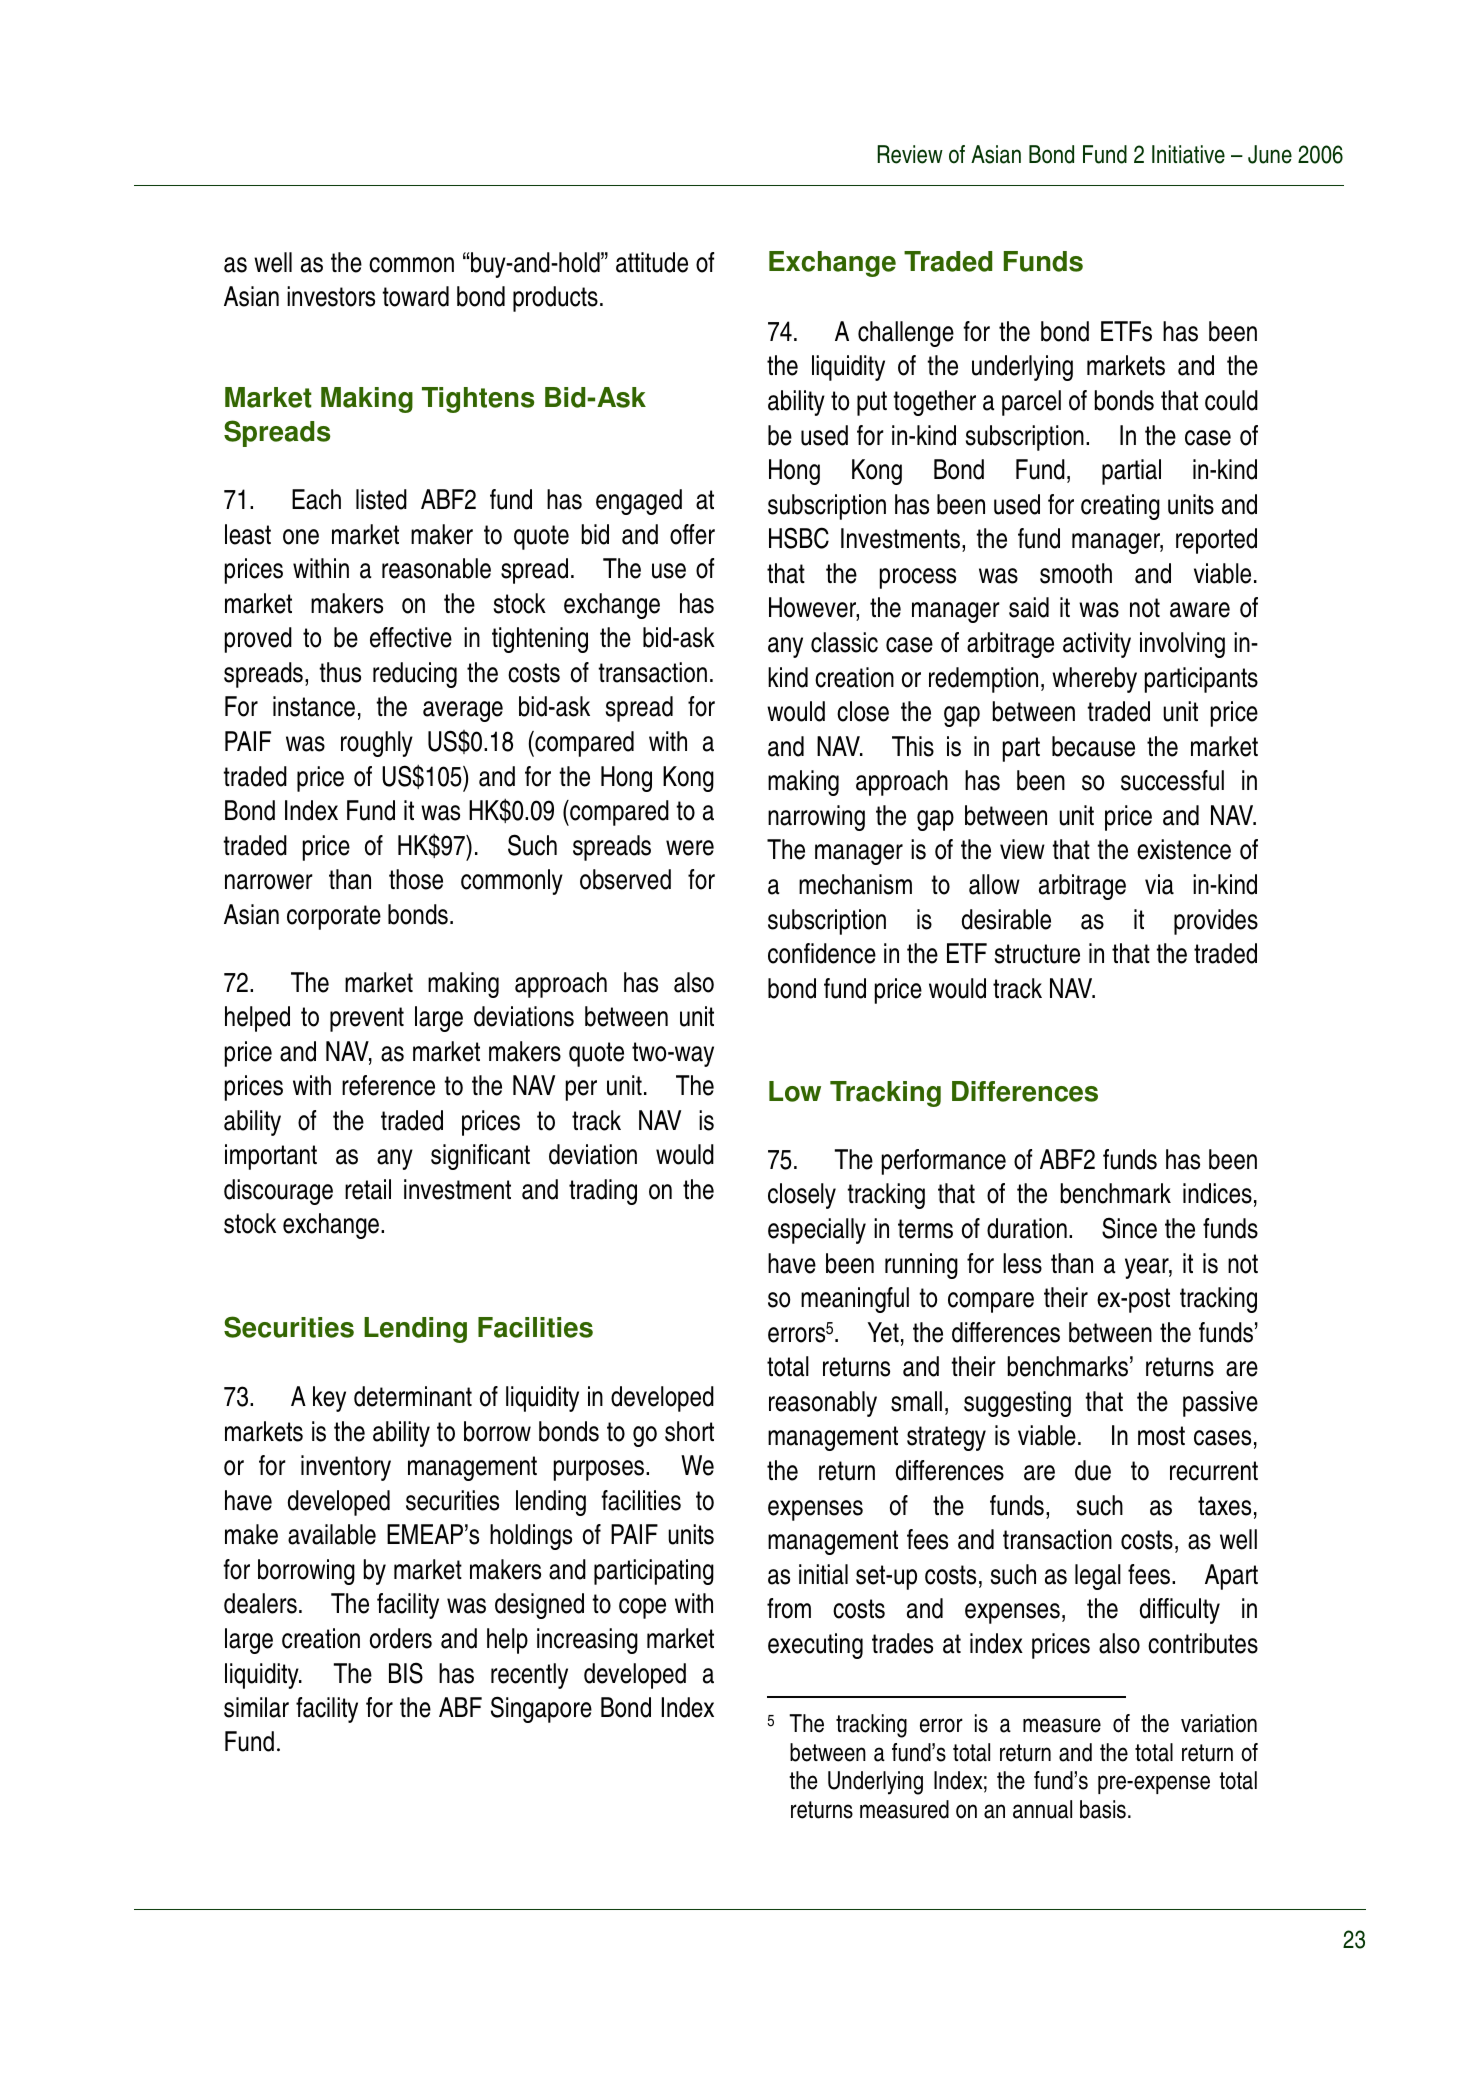 This screenshot has width=1481, height=2096. What do you see at coordinates (822, 953) in the screenshot?
I see `confidence` at bounding box center [822, 953].
